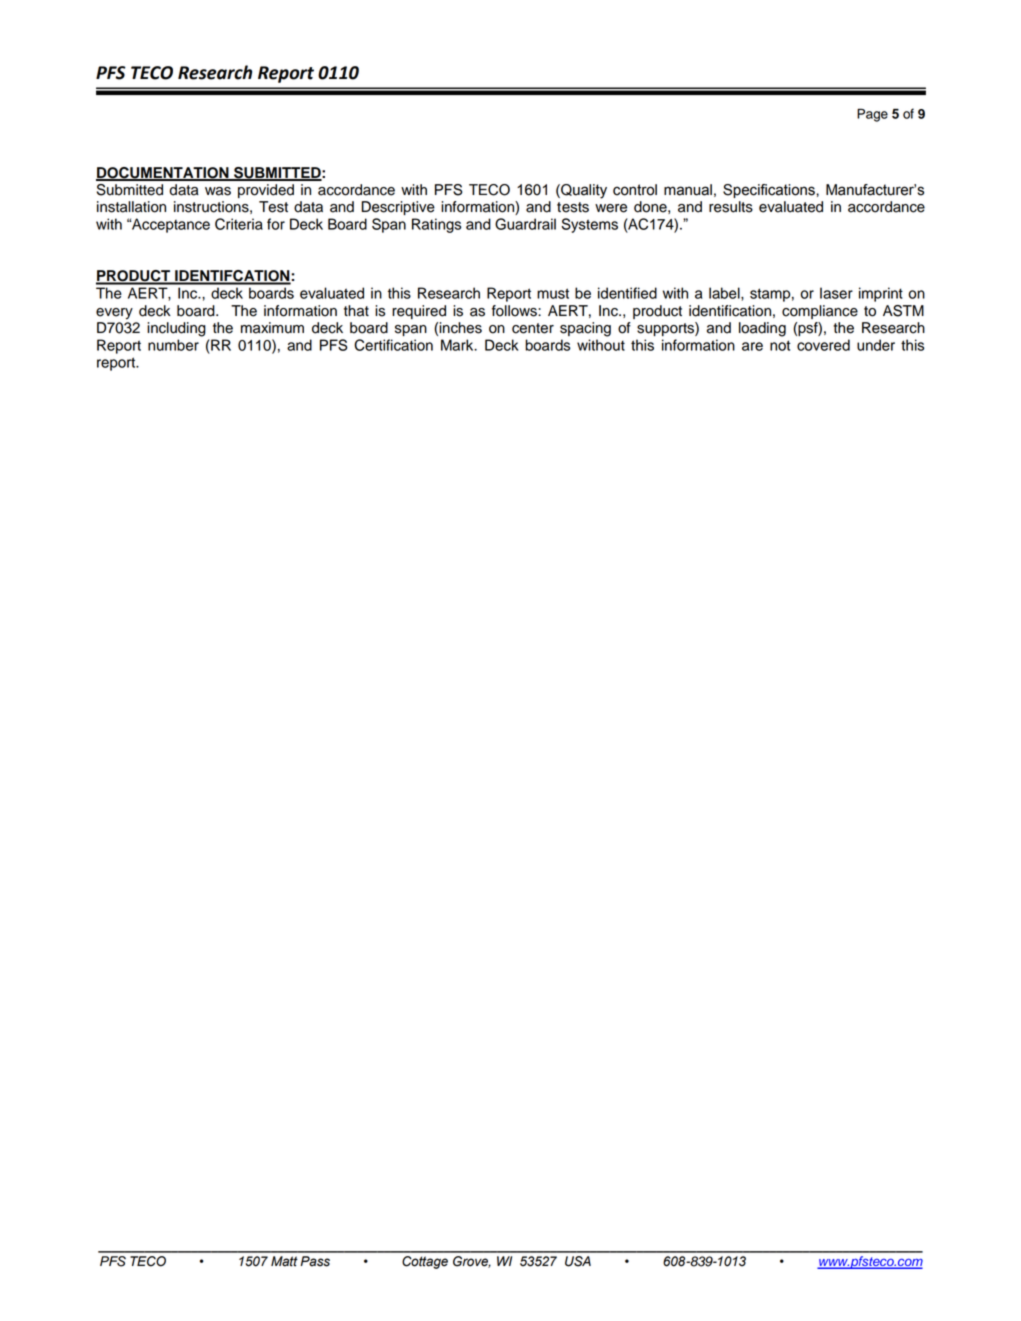 This image has height=1321, width=1021. What do you see at coordinates (393, 345) in the image?
I see `Certification` at bounding box center [393, 345].
